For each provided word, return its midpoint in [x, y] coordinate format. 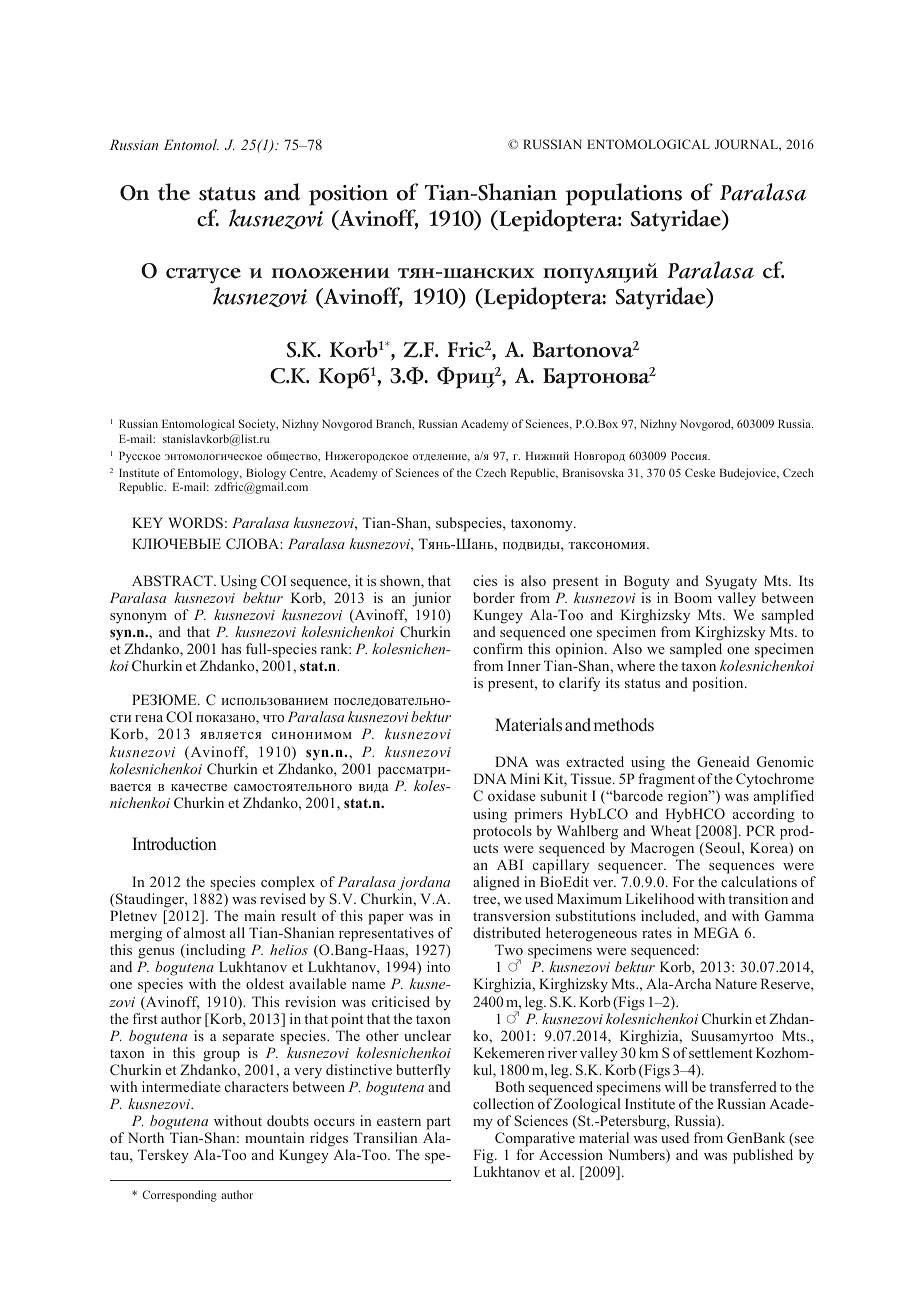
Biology [266, 474]
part [438, 1123]
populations [623, 194]
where [636, 665]
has [231, 648]
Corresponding [179, 1196]
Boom [693, 597]
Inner [524, 665]
